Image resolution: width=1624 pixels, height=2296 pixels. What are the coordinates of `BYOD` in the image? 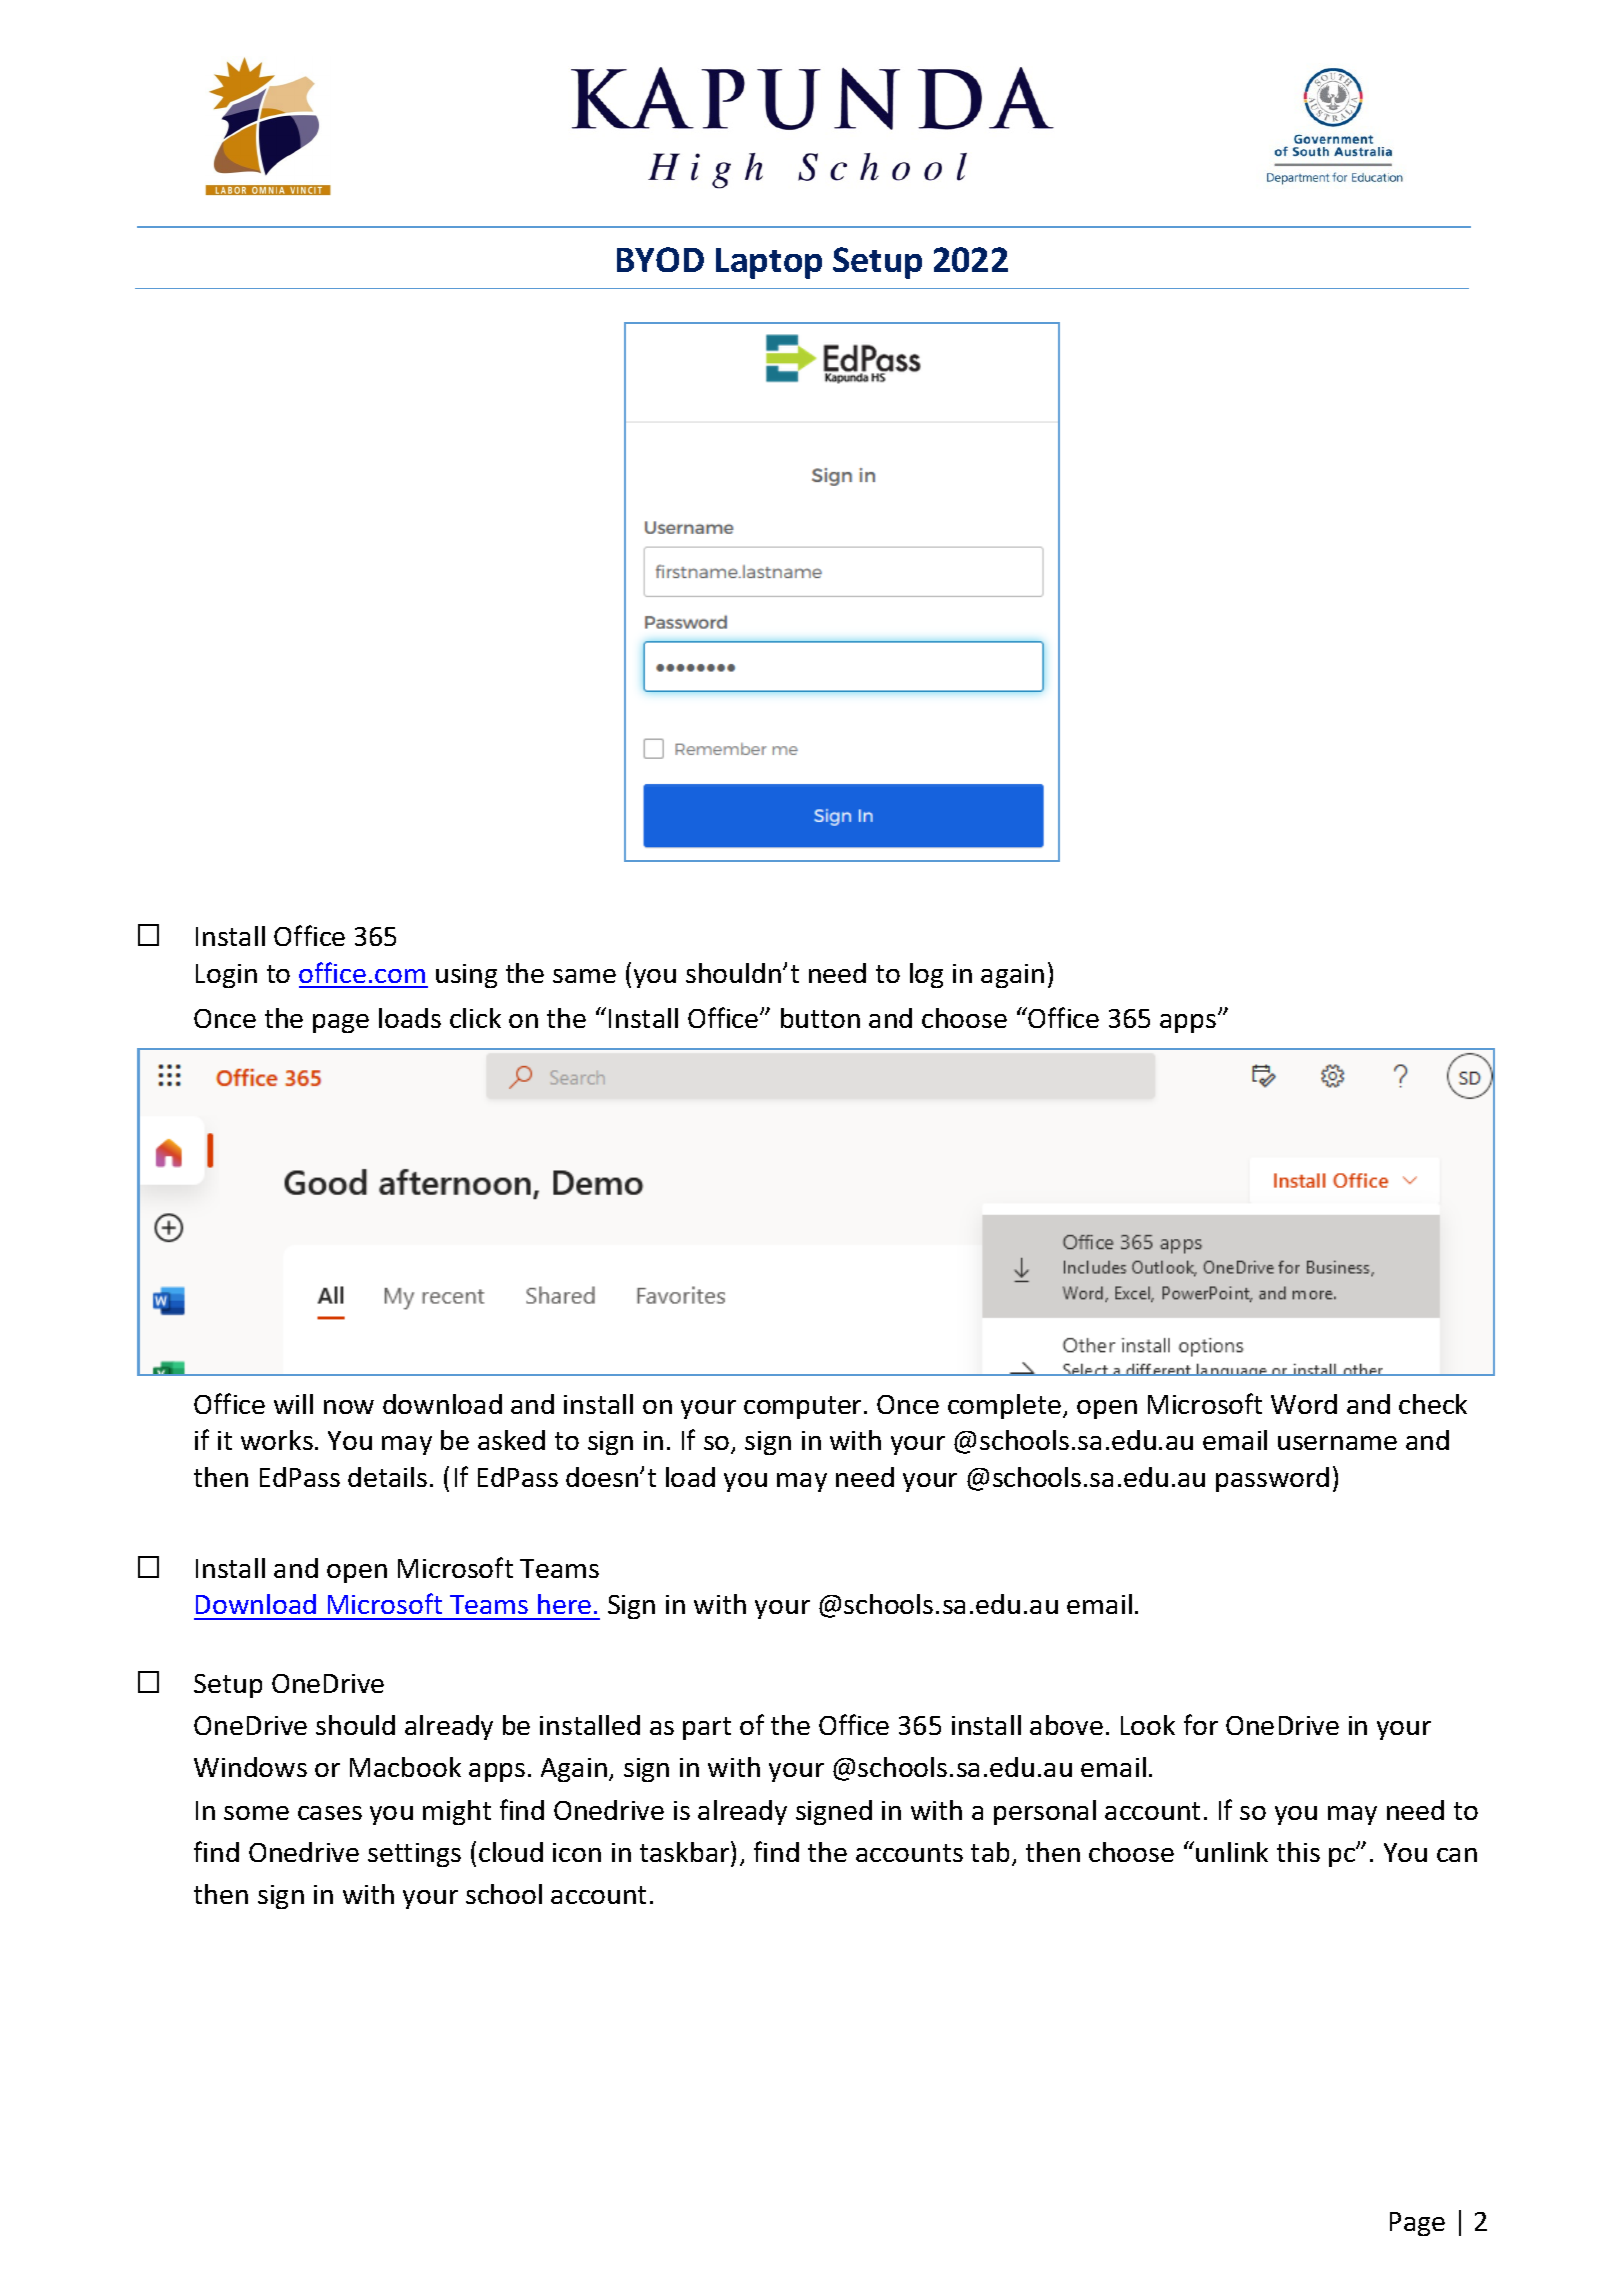 It's located at (660, 259).
